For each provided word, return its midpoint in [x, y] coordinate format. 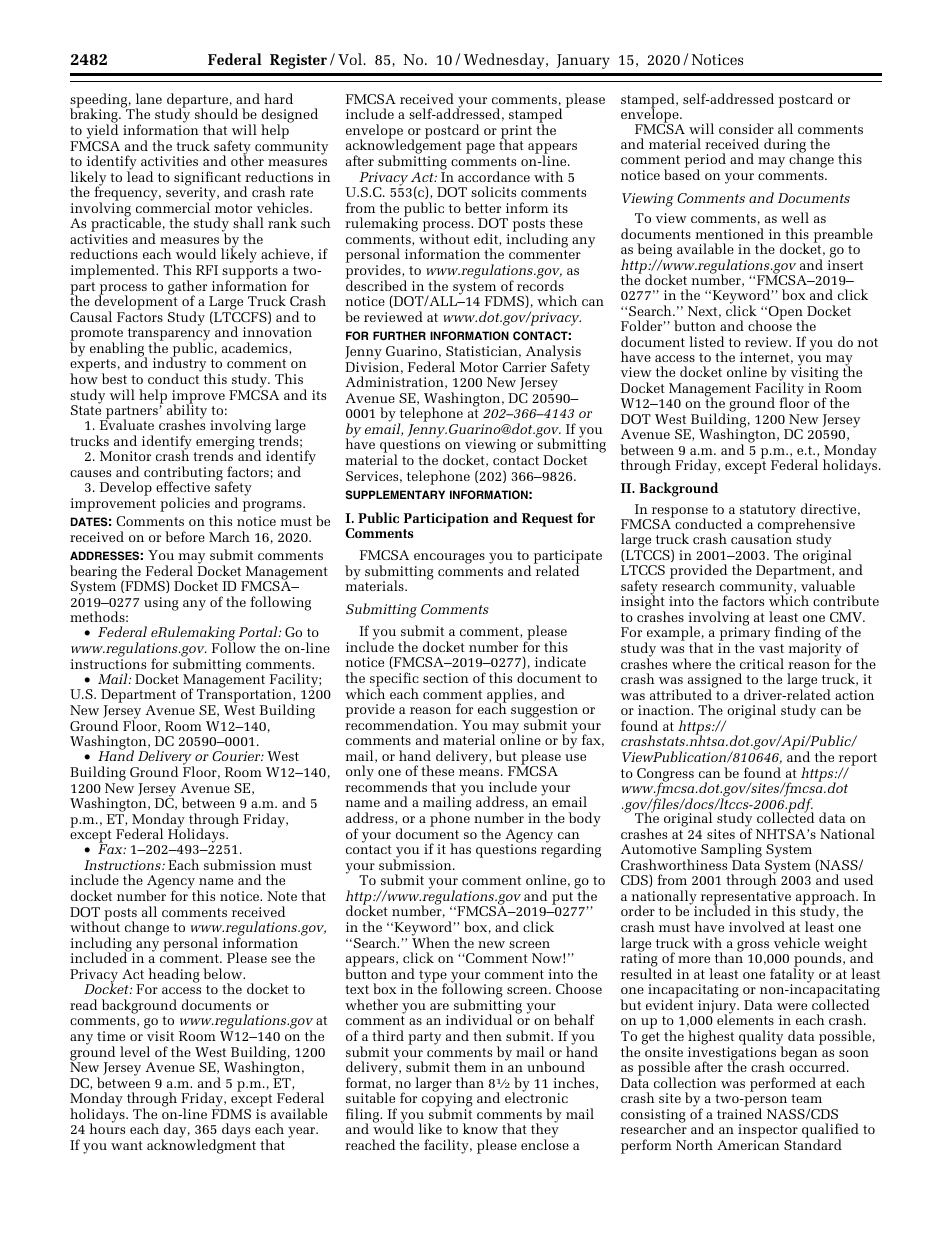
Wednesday [505, 61]
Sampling [731, 852]
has [460, 848]
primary [744, 635]
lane [149, 98]
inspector [768, 1132]
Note [282, 896]
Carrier [524, 367]
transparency [168, 336]
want [127, 1145]
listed [706, 341]
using [161, 604]
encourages [449, 558]
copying [447, 1100]
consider [746, 128]
